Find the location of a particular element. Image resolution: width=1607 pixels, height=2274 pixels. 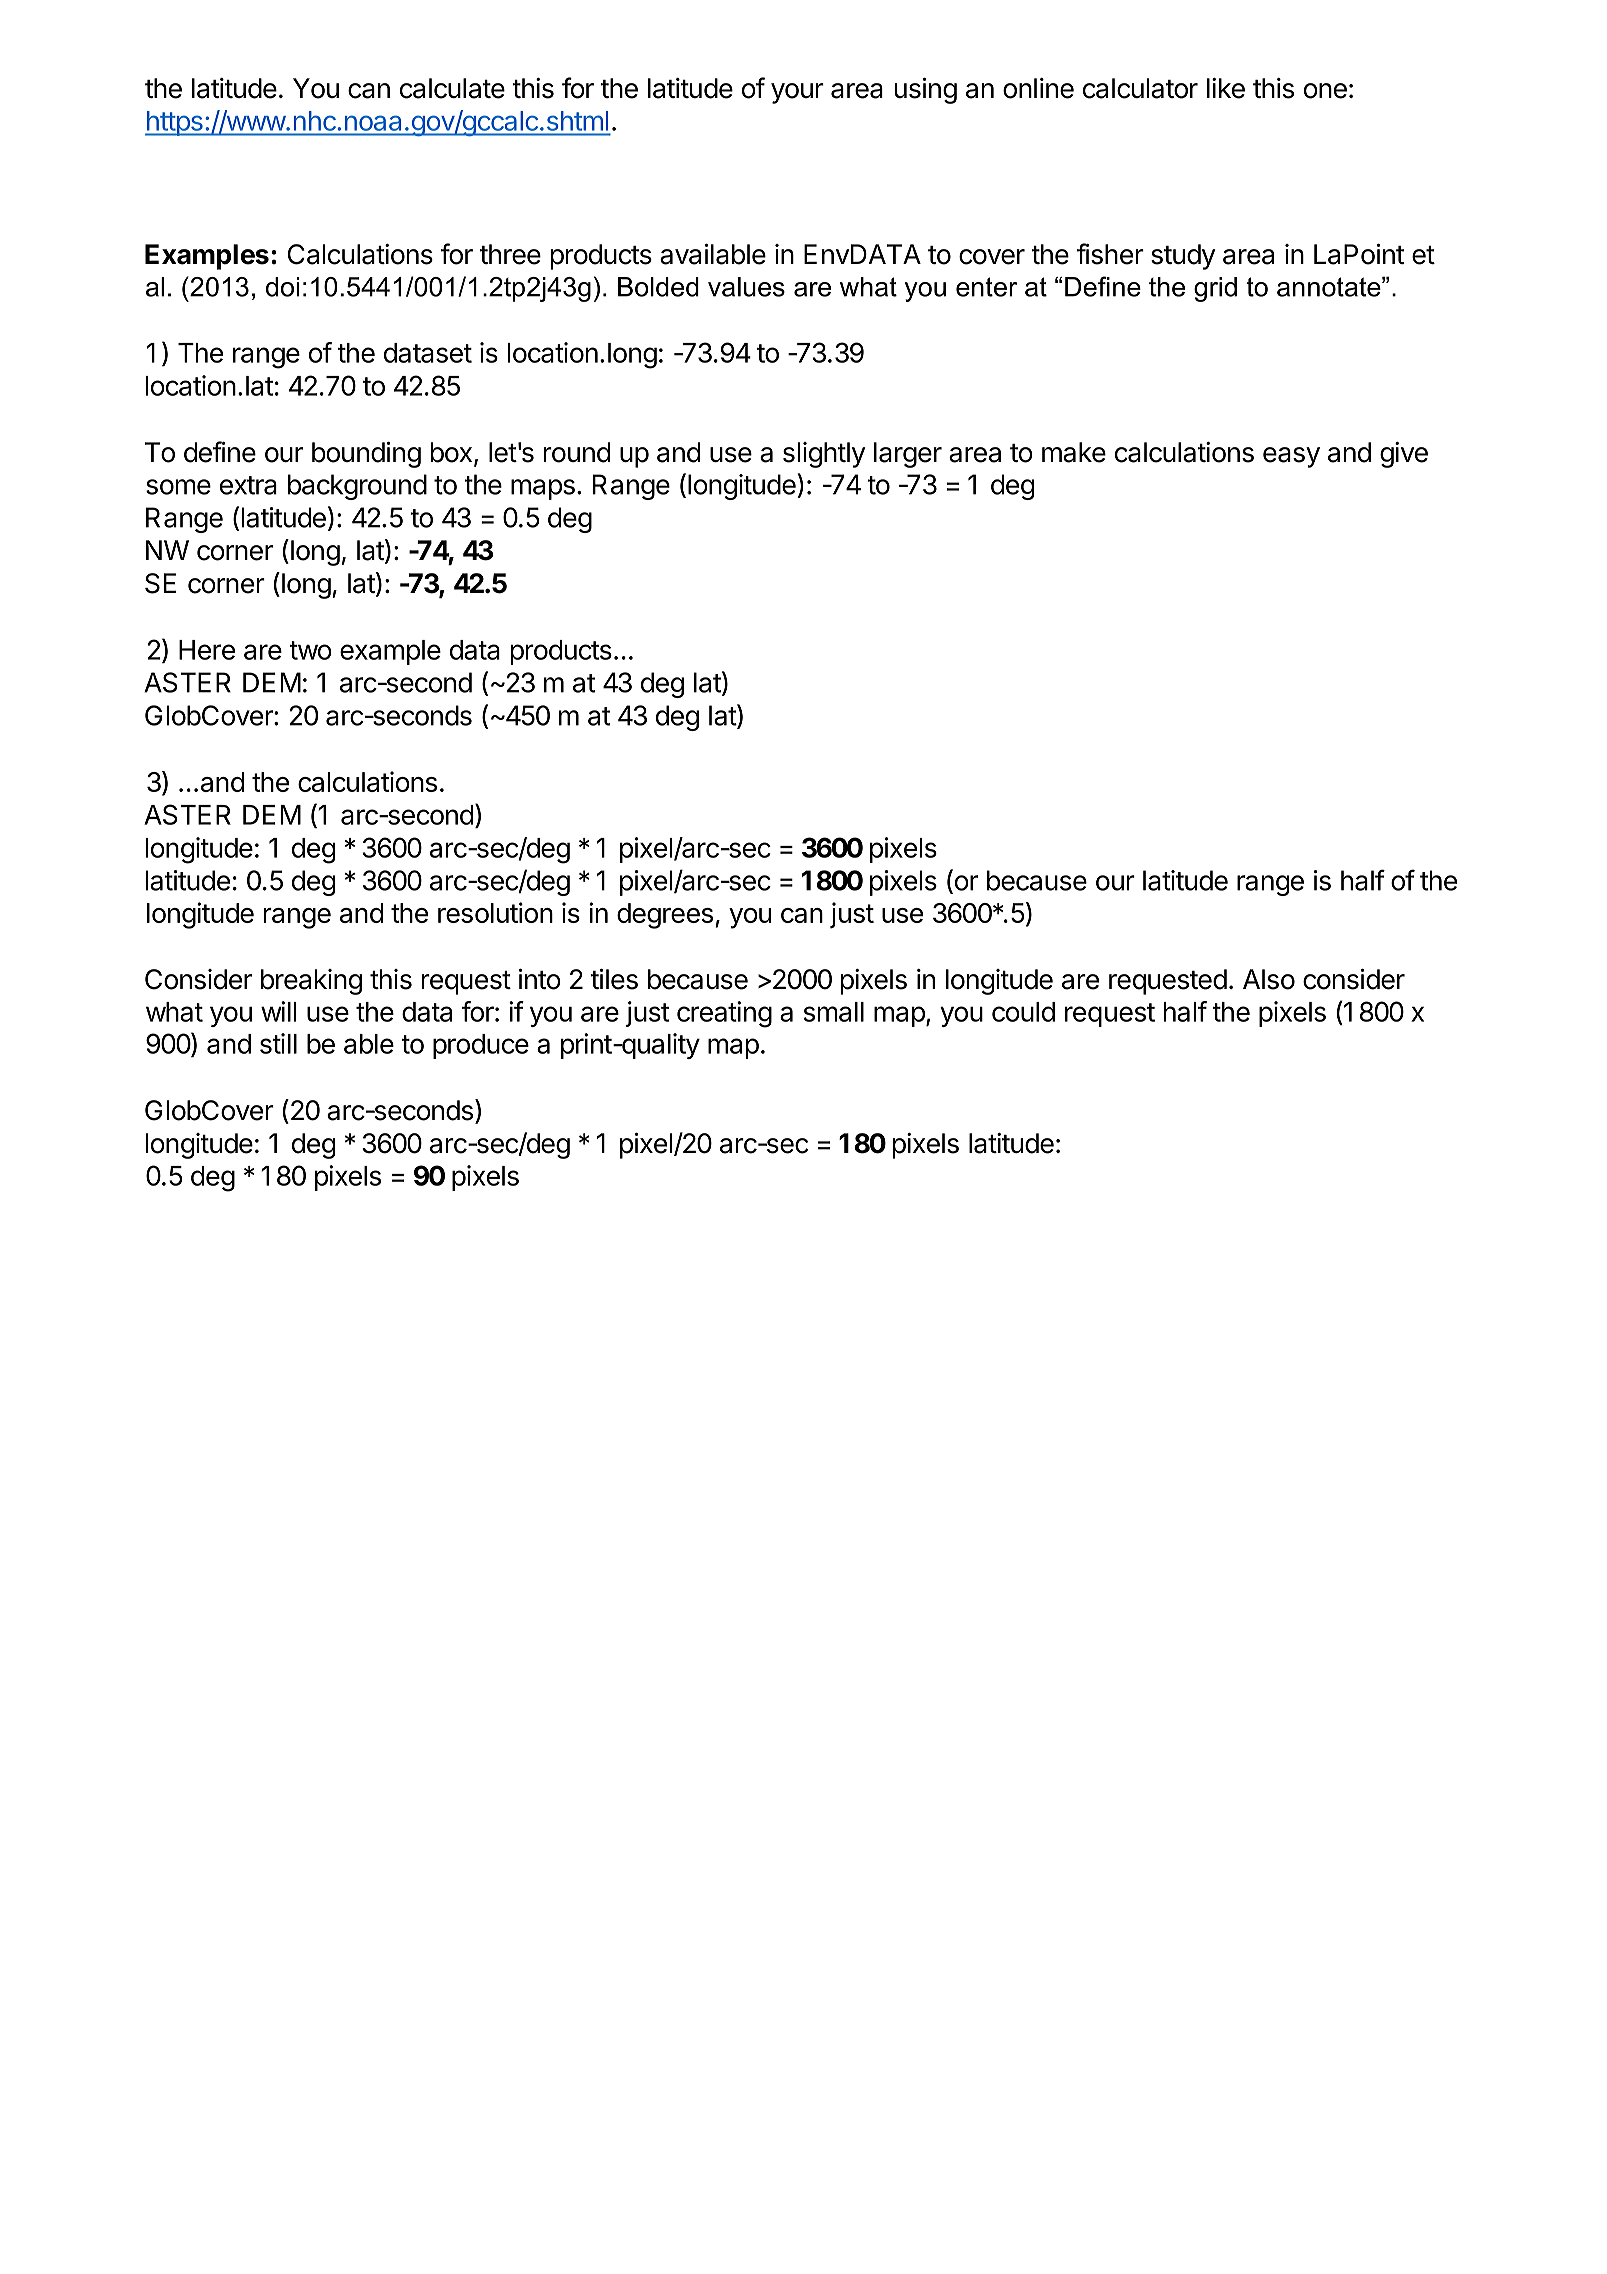

two is located at coordinates (310, 650).
